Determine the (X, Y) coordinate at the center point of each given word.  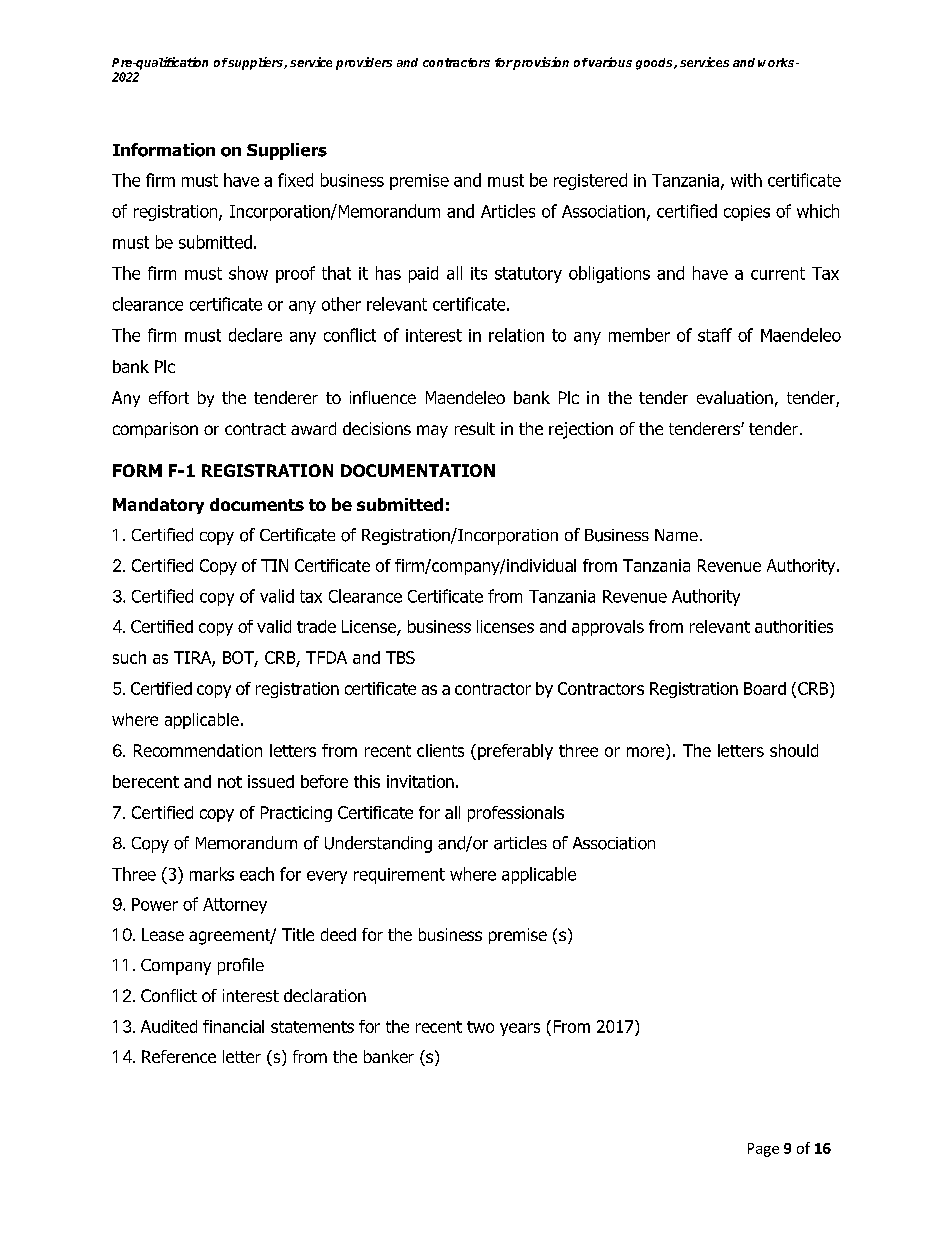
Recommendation (198, 750)
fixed (295, 180)
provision (540, 63)
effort (169, 397)
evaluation (735, 397)
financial (233, 1026)
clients (440, 750)
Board (765, 688)
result (475, 428)
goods (655, 64)
